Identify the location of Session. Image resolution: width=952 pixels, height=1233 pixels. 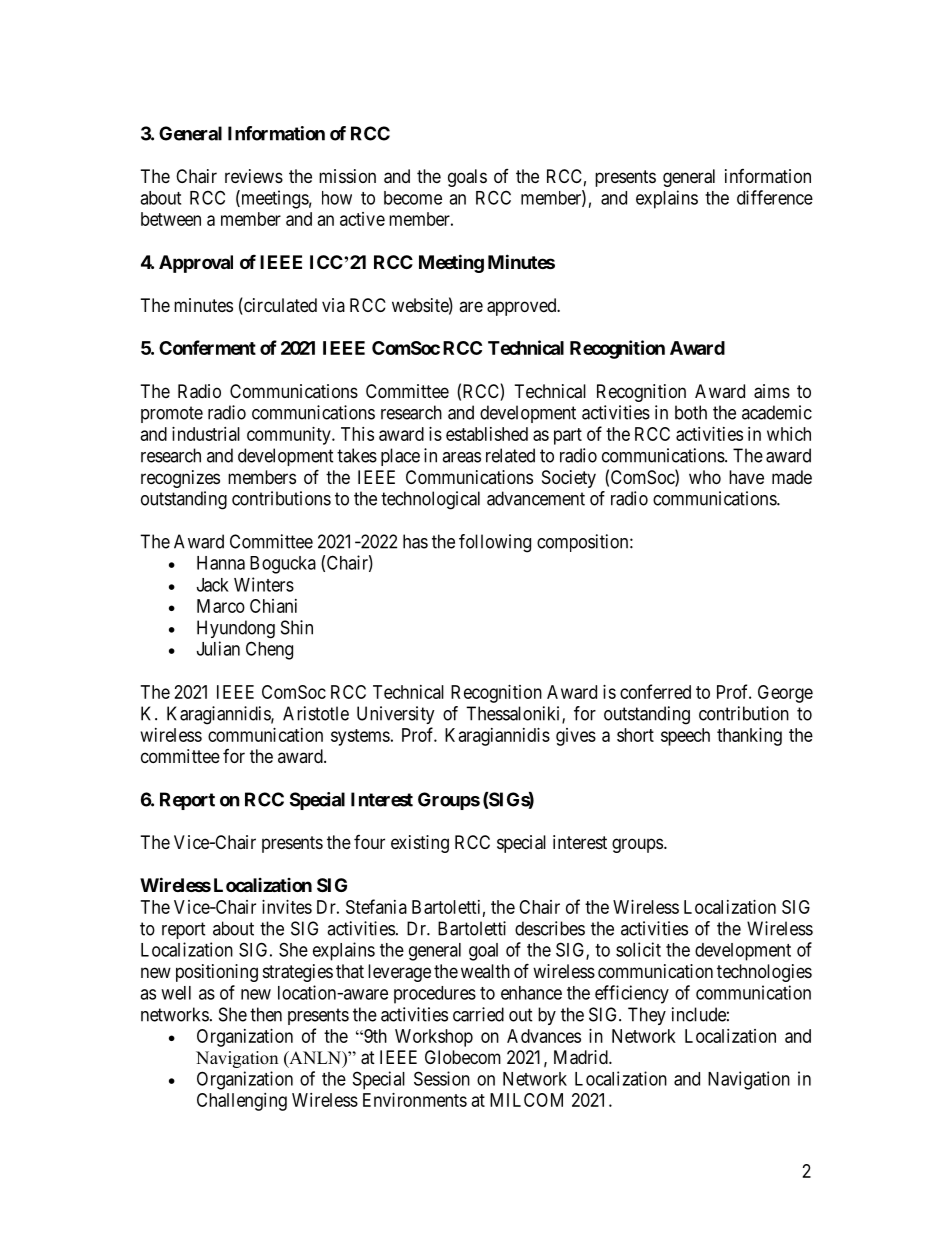
(442, 1078).
